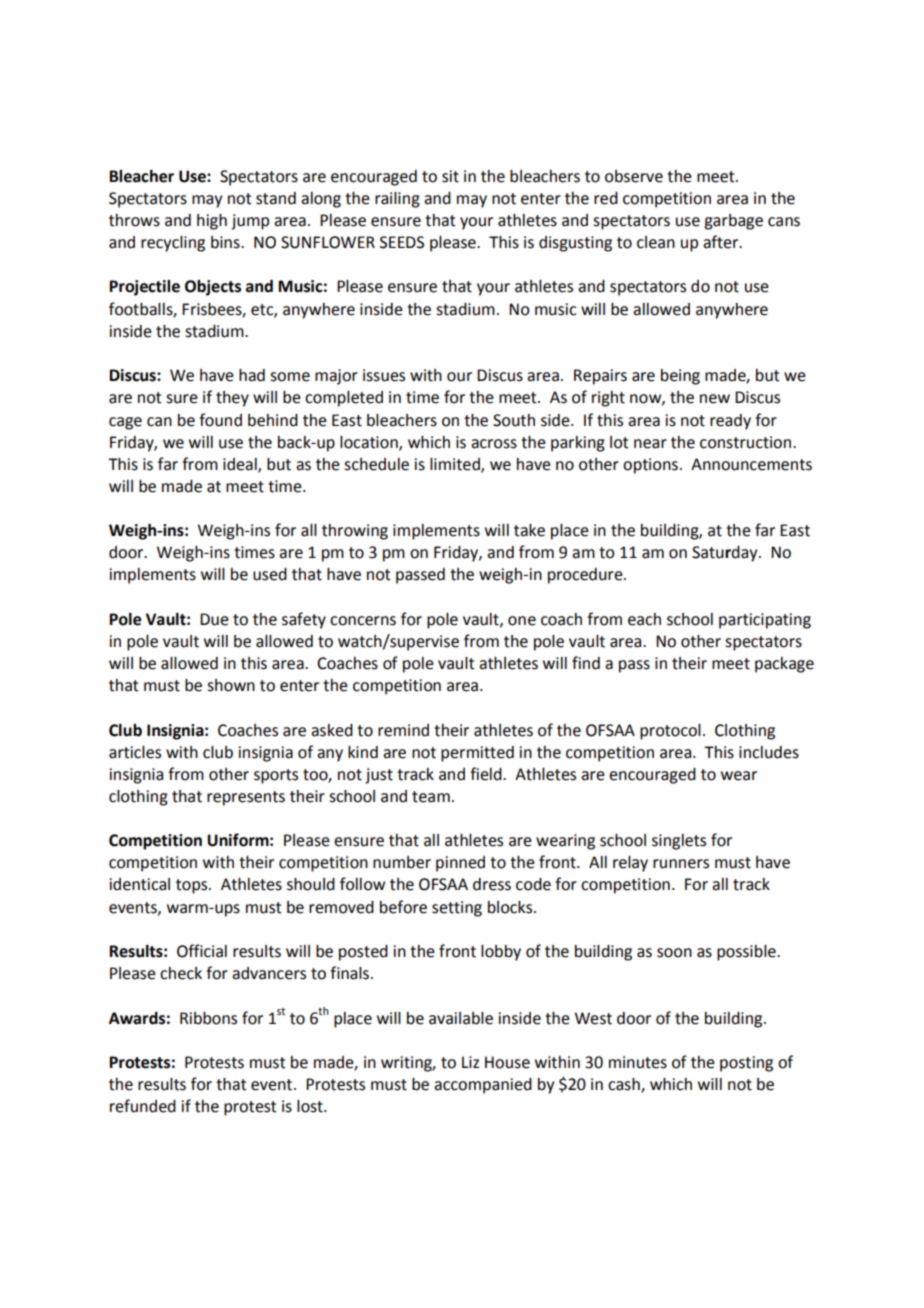 This page has width=924, height=1308. Describe the element at coordinates (470, 1062) in the page. I see `Liz` at that location.
